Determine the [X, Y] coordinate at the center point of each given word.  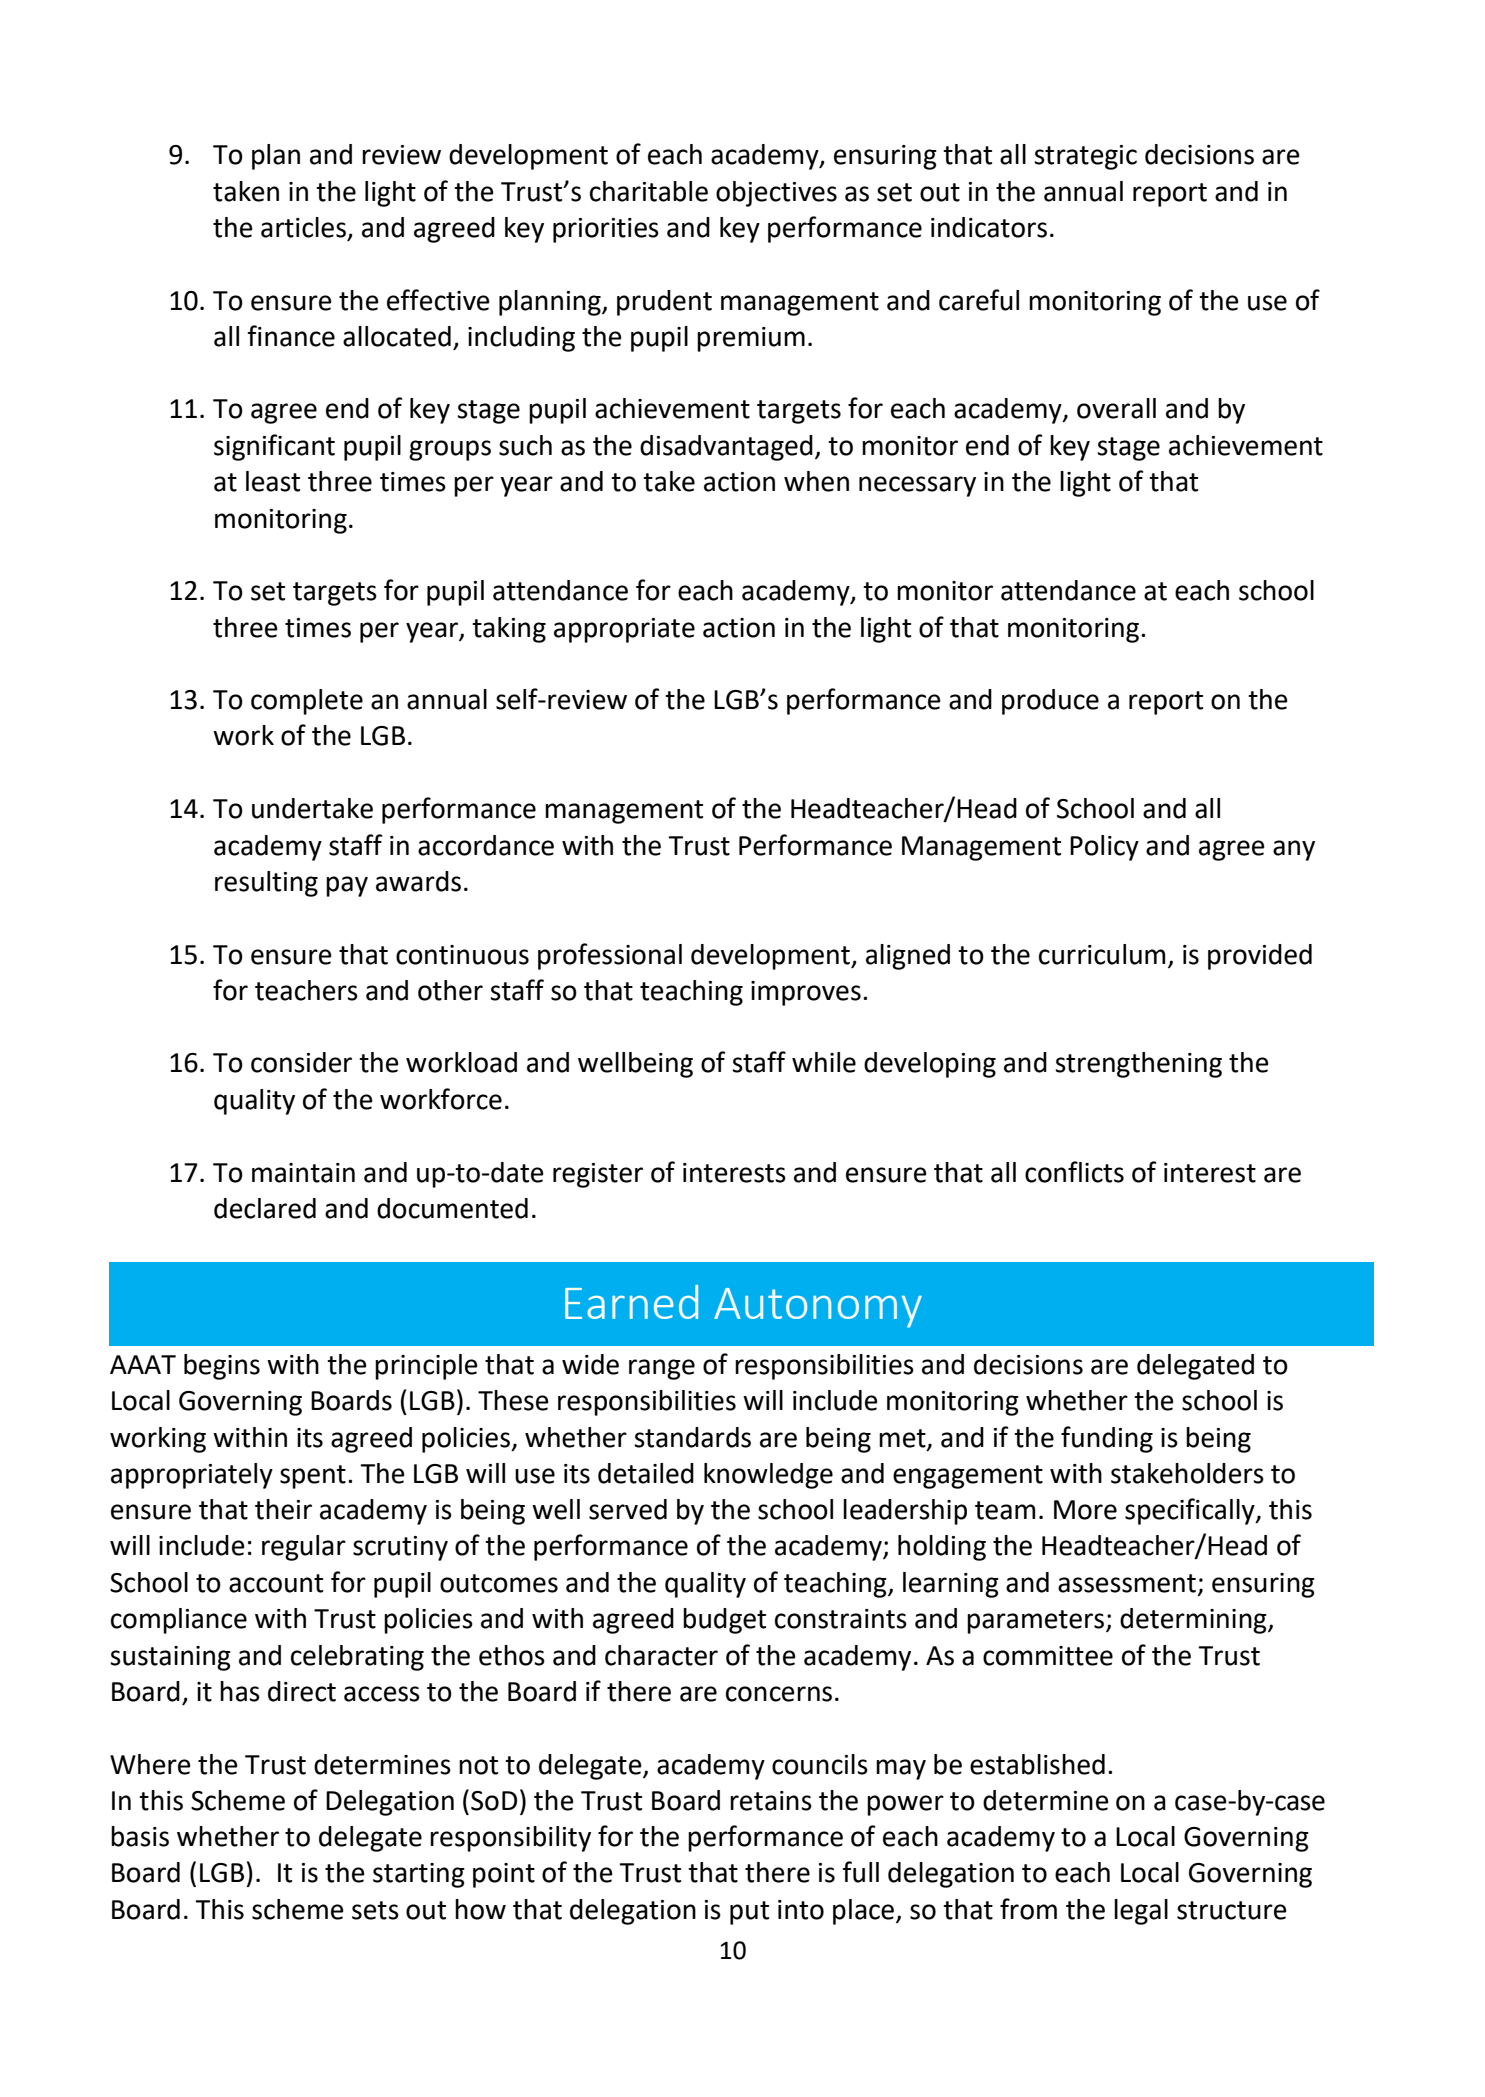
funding [1107, 1439]
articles [304, 228]
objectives [776, 194]
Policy [1104, 848]
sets [375, 1910]
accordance [486, 845]
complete [307, 702]
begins [222, 1367]
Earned [631, 1302]
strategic [1085, 157]
